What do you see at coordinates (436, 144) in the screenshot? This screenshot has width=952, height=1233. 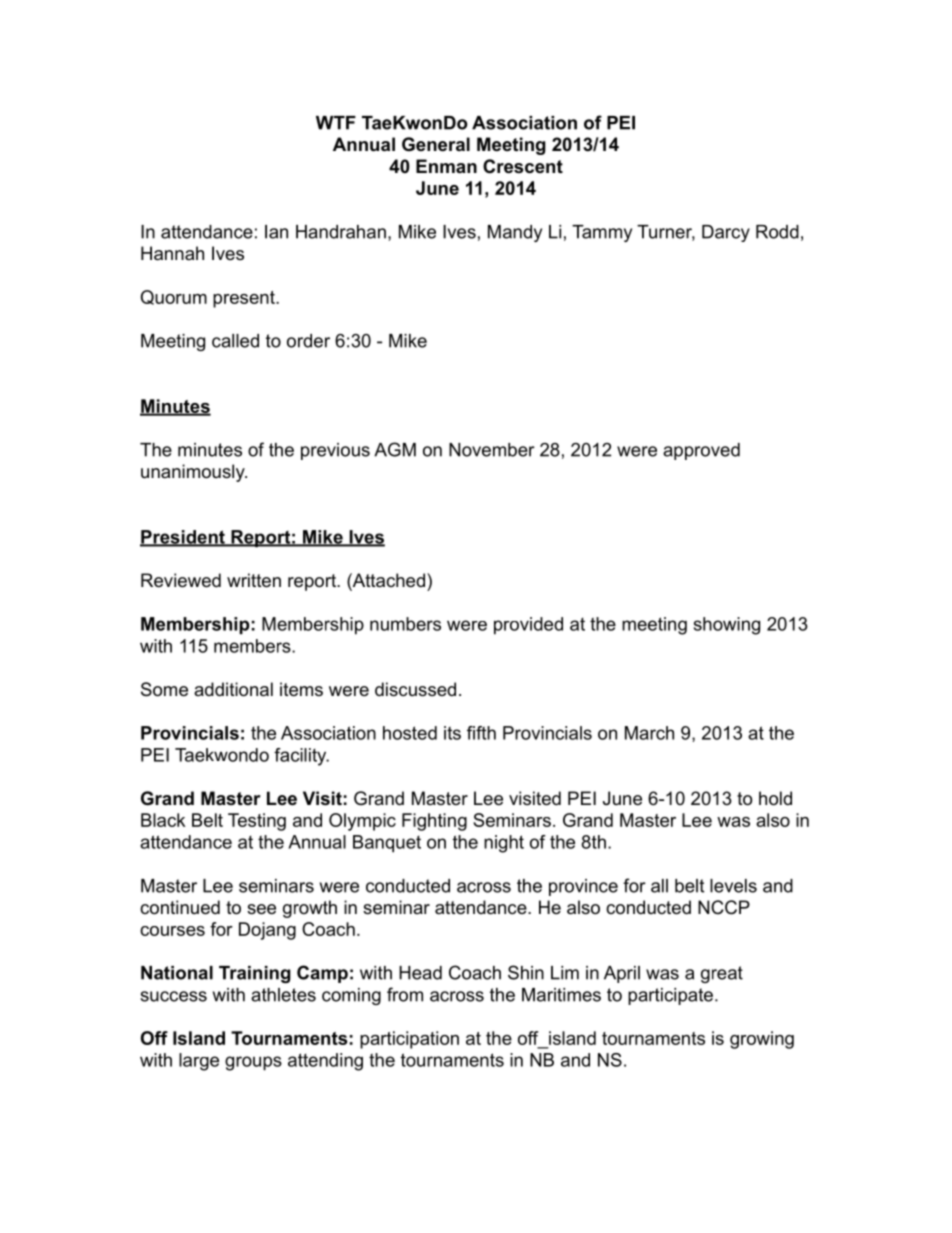 I see `General` at bounding box center [436, 144].
